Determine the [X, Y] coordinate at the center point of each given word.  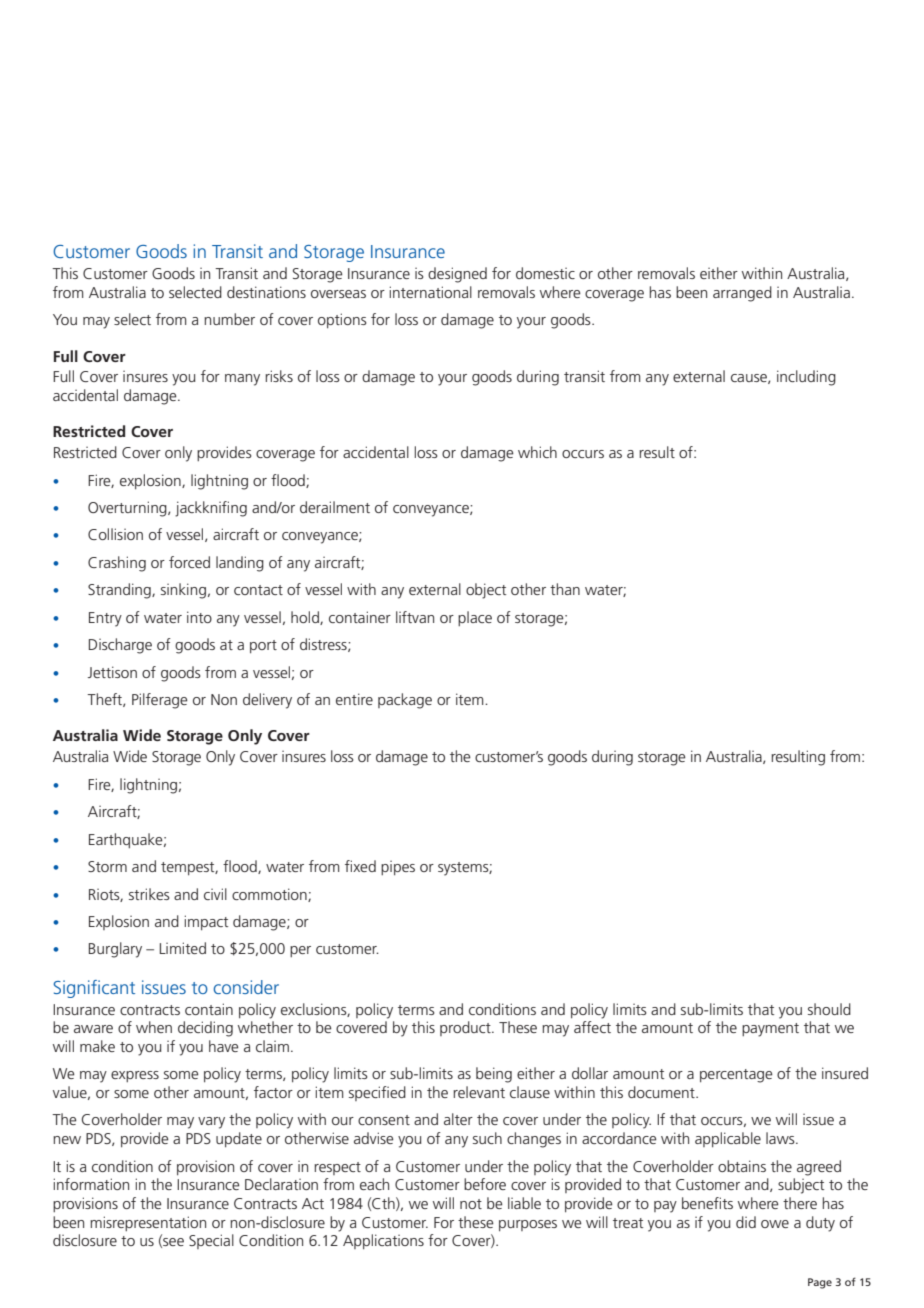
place [475, 618]
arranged [742, 294]
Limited [183, 948]
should [829, 1009]
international [430, 292]
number [229, 319]
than [565, 589]
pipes [398, 868]
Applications [383, 1241]
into [199, 617]
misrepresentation [148, 1223]
